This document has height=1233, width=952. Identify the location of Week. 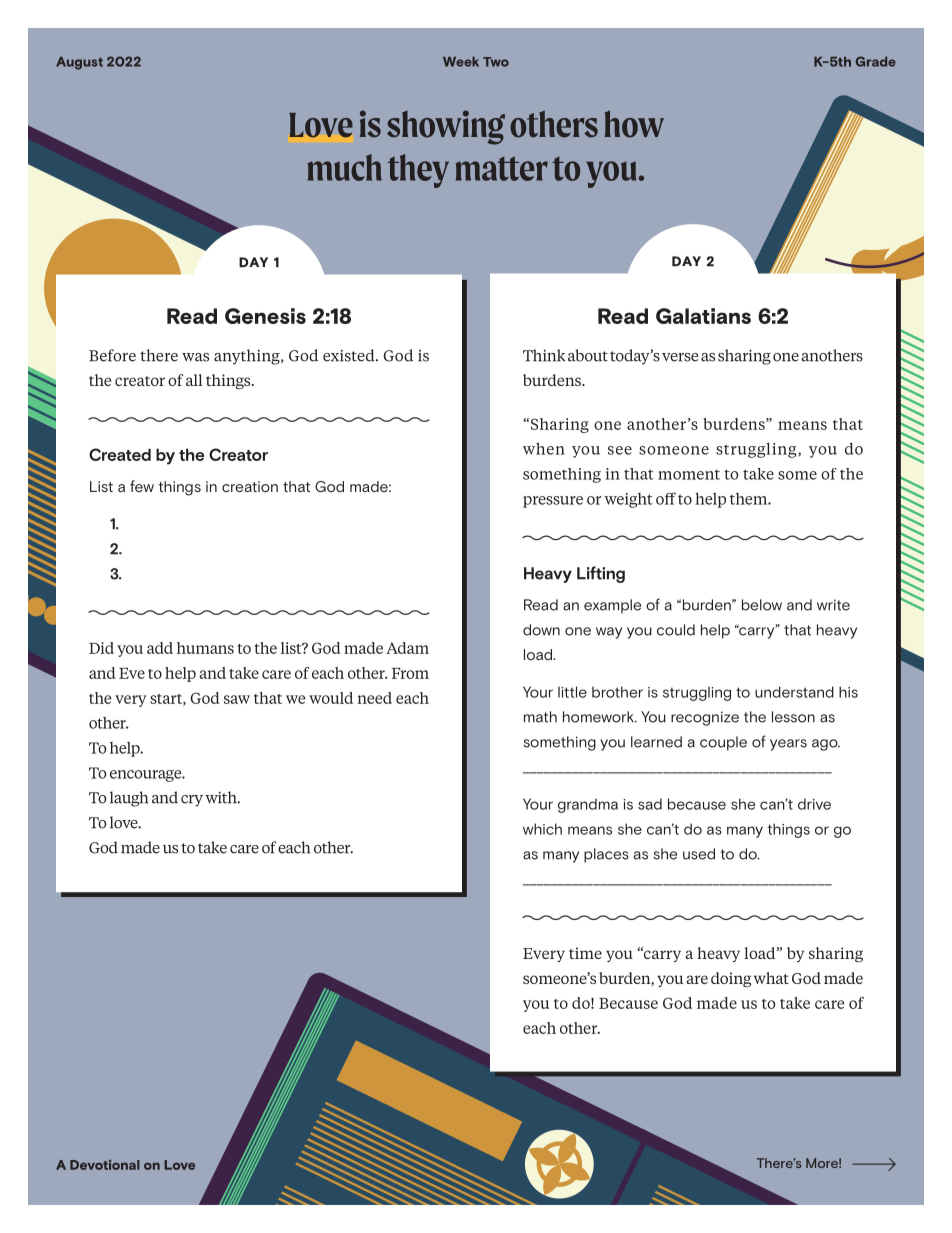
(461, 62).
